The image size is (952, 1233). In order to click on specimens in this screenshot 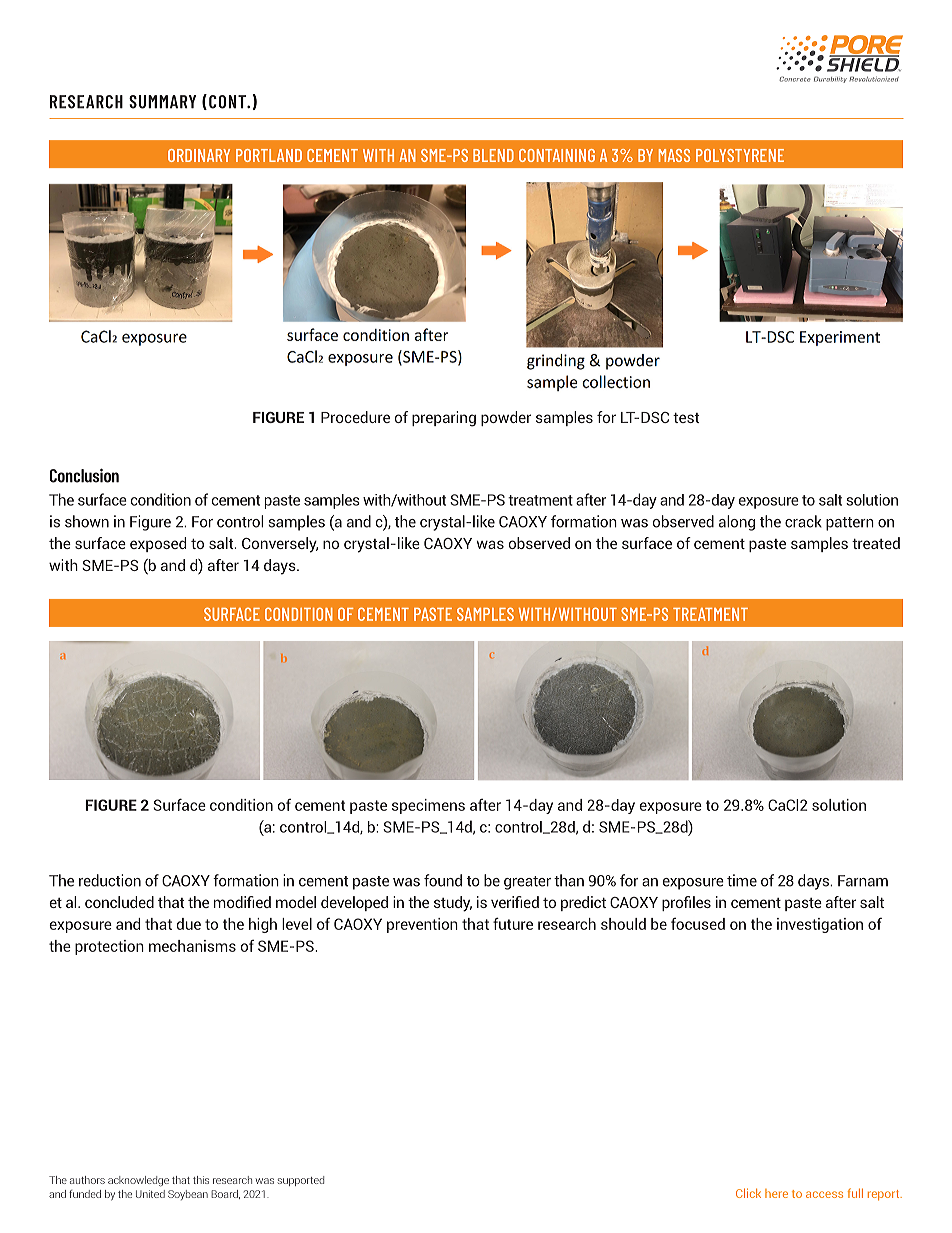, I will do `click(428, 806)`.
